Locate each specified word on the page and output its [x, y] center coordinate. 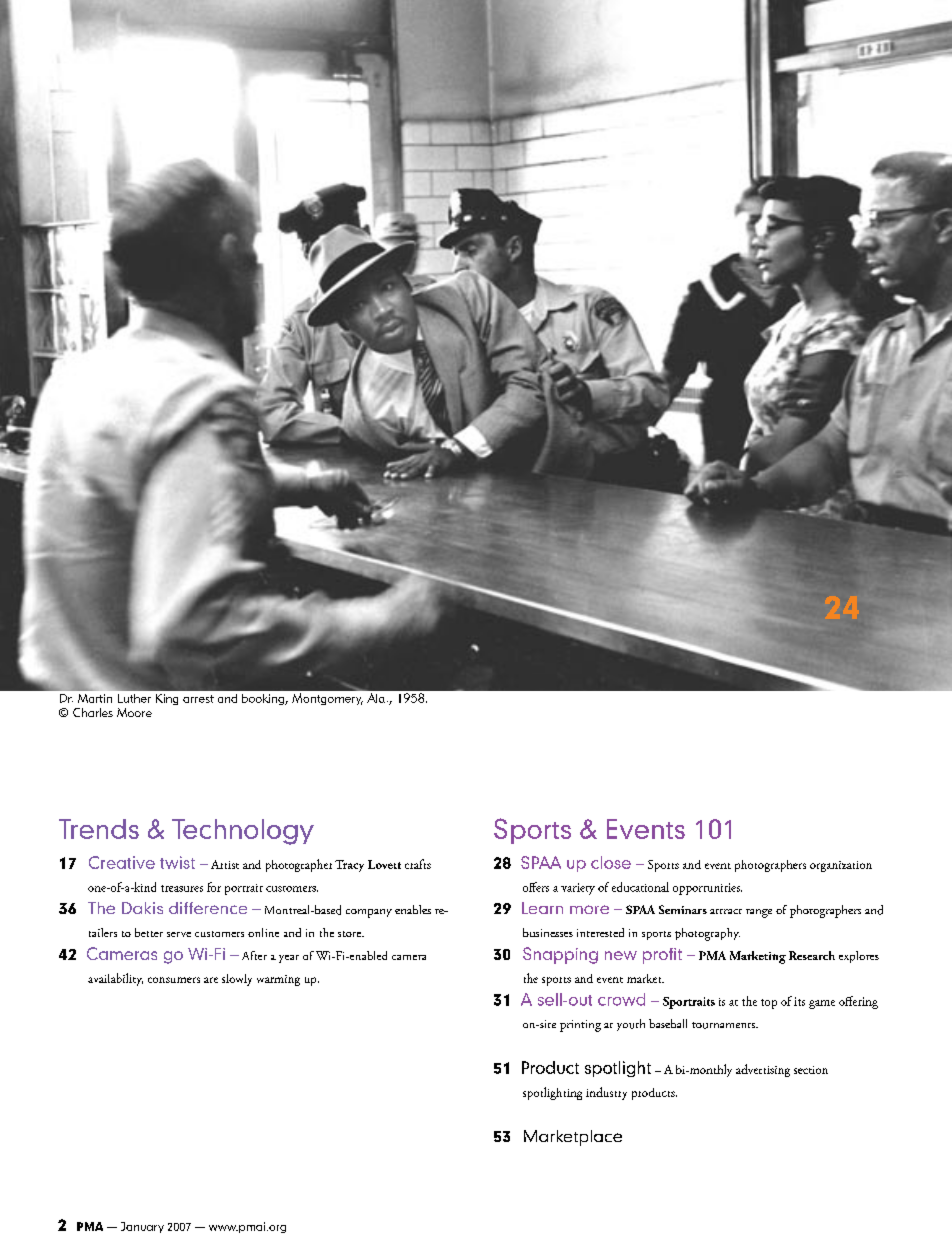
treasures [182, 888]
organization [841, 866]
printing [580, 1026]
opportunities [707, 889]
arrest [198, 699]
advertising [763, 1070]
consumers [174, 980]
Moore [134, 712]
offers [536, 887]
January [142, 1227]
